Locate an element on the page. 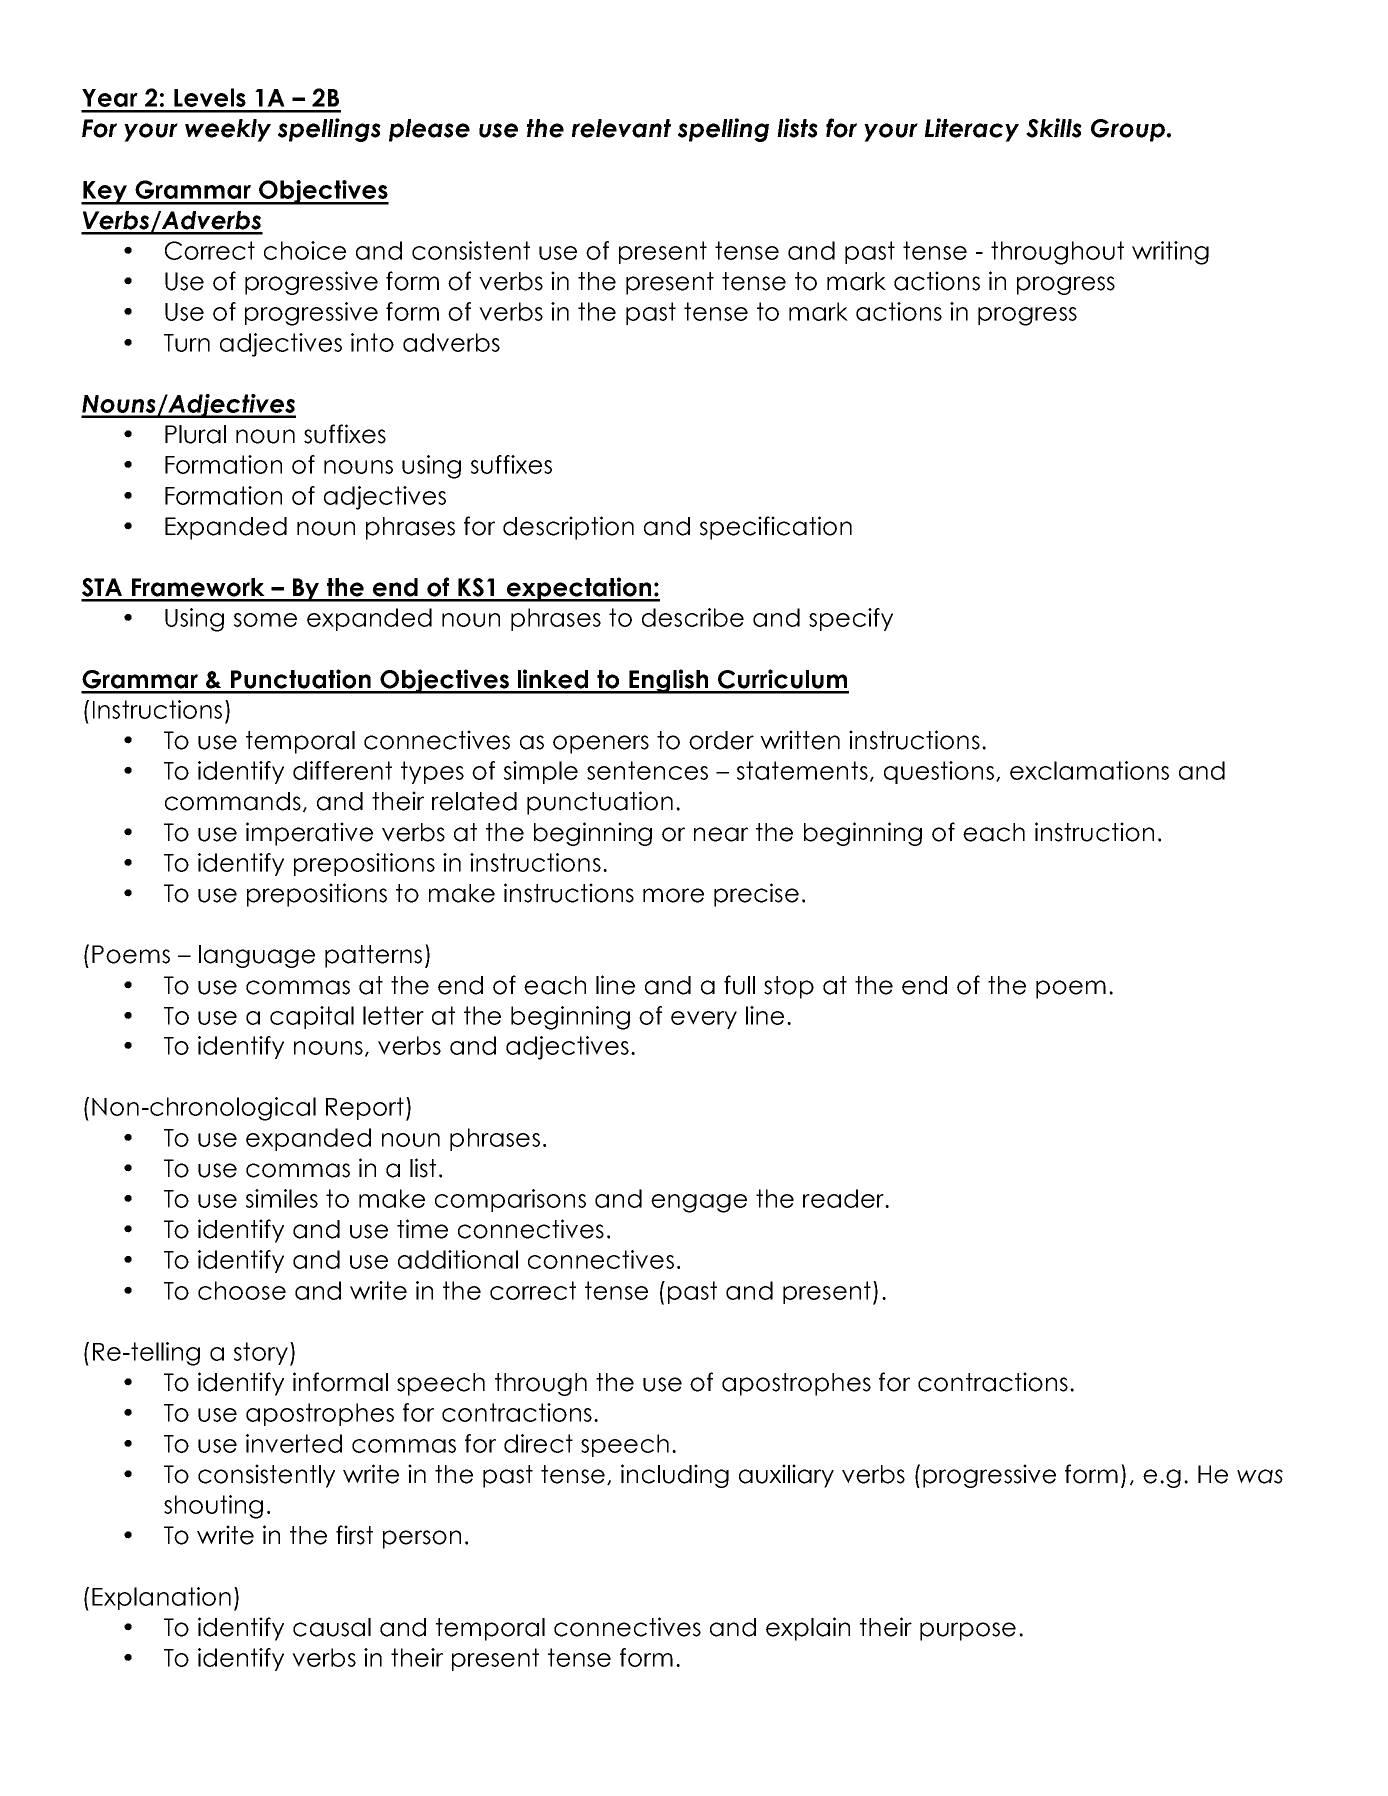 This image has width=1388, height=1796. Explanation is located at coordinates (161, 1598).
